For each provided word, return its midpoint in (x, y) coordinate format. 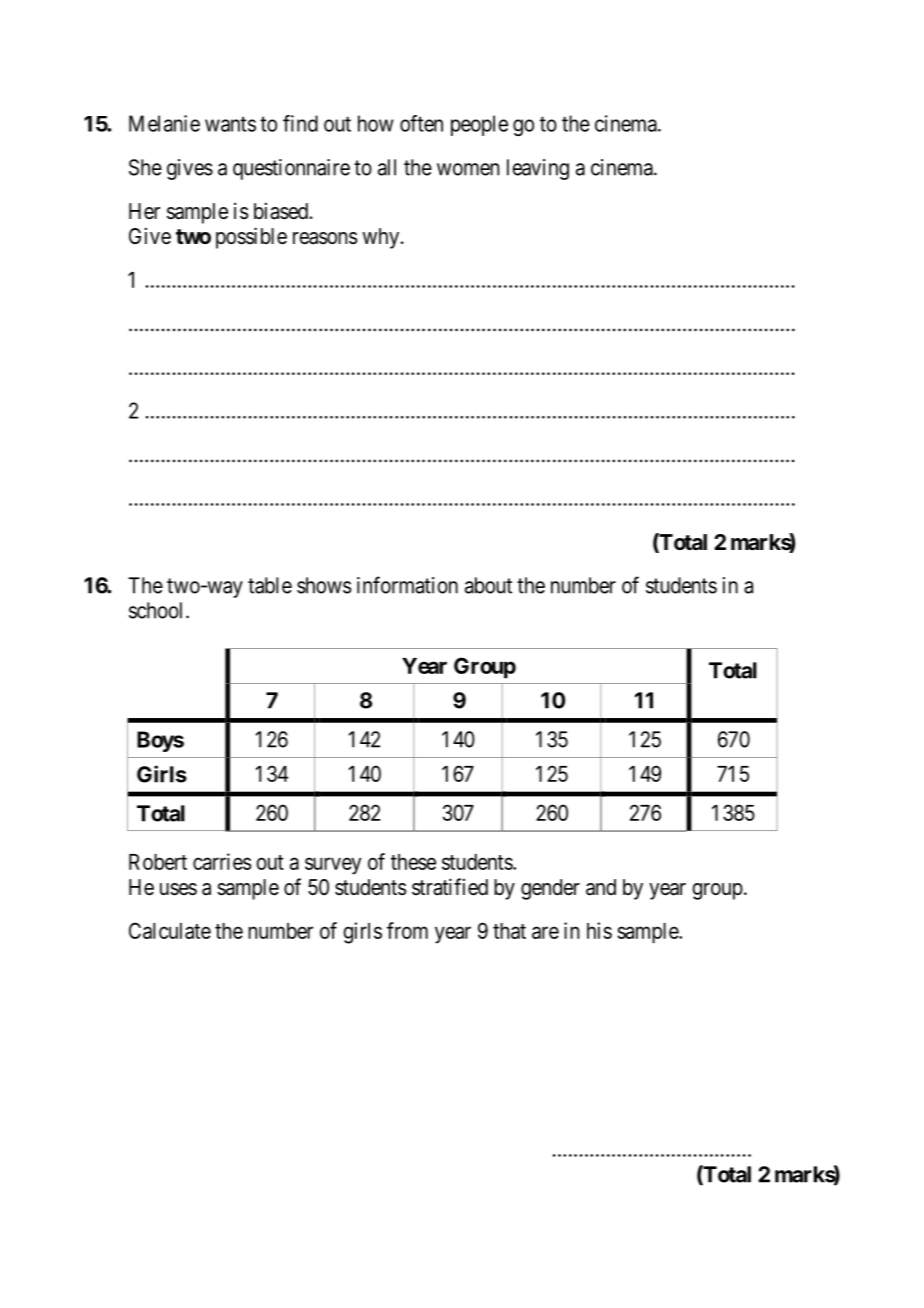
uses (178, 889)
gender (550, 889)
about (488, 585)
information (407, 585)
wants (230, 124)
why (380, 238)
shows (324, 585)
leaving (538, 169)
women (468, 169)
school (158, 610)
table (270, 585)
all (387, 167)
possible (251, 238)
